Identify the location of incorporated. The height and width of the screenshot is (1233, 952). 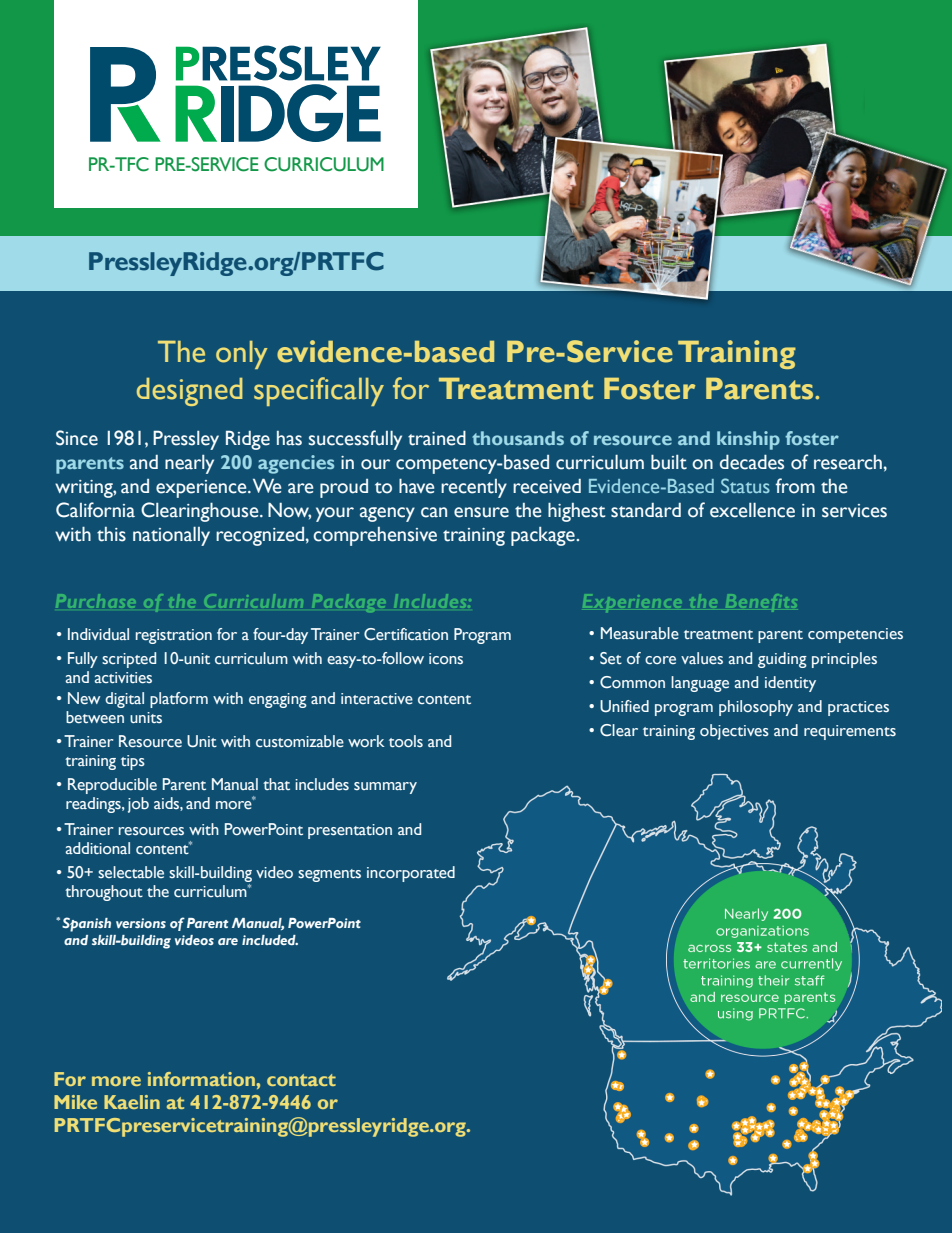
(411, 874).
